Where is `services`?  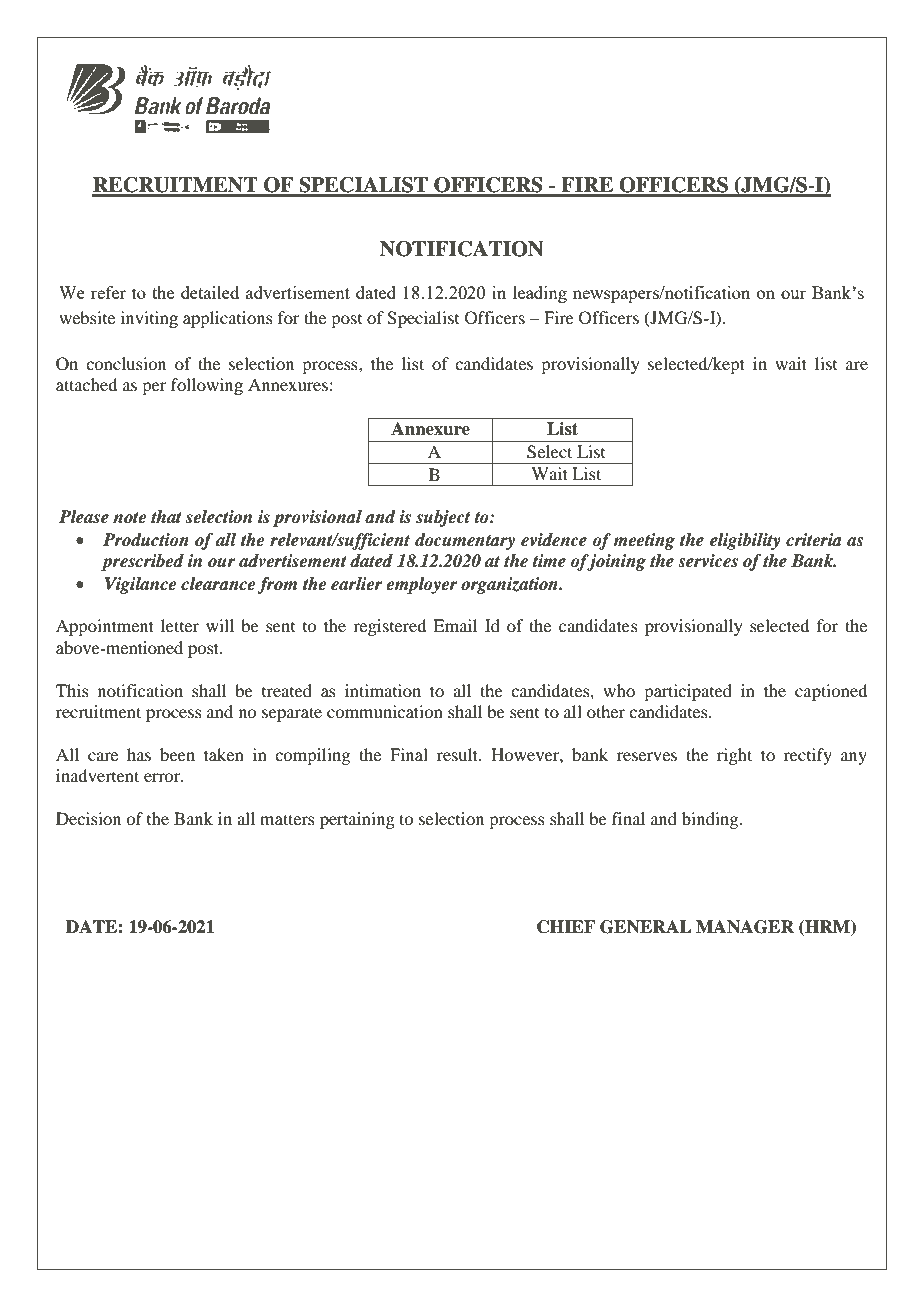 services is located at coordinates (708, 561).
